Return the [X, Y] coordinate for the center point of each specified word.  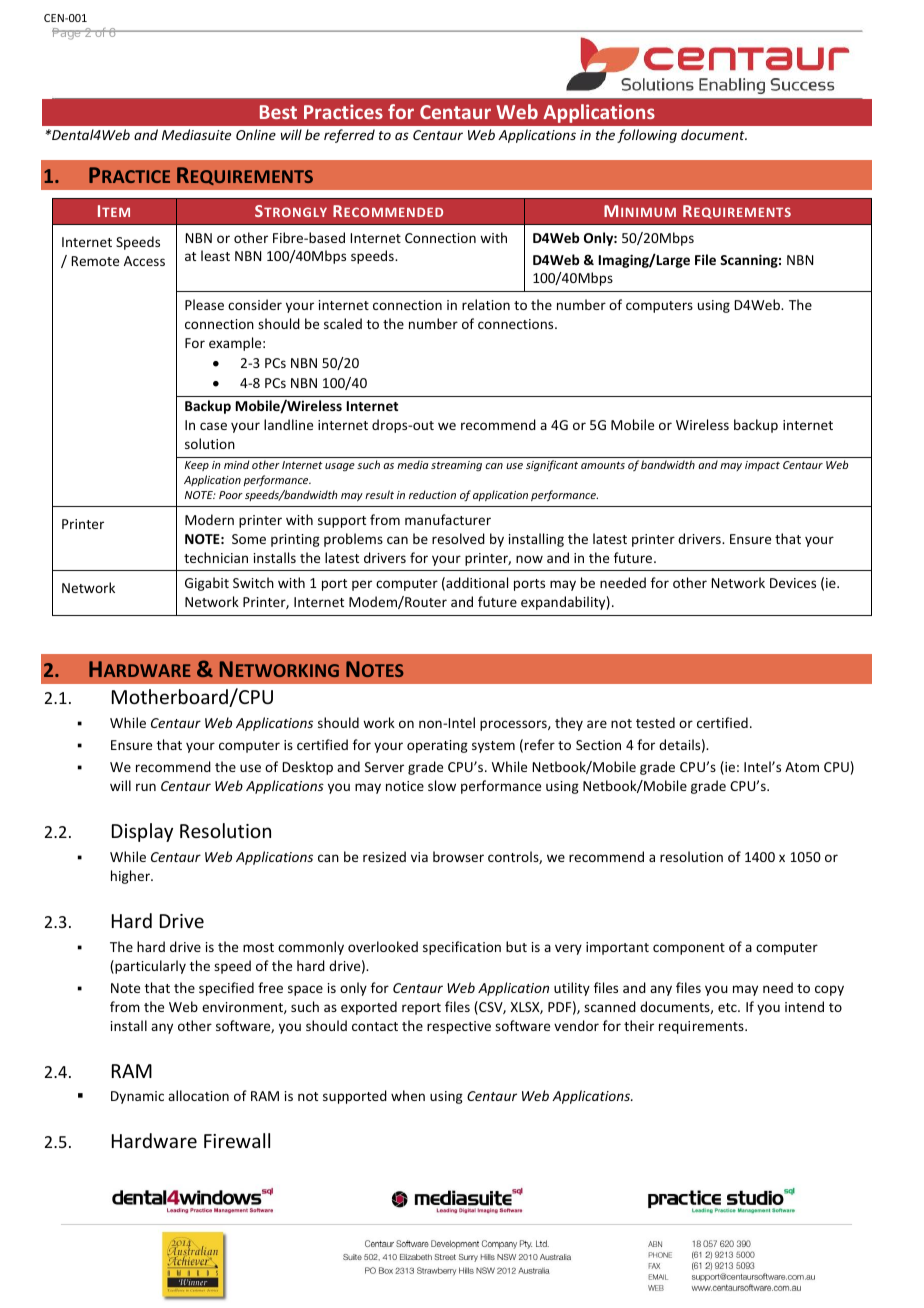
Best [278, 112]
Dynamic [137, 1097]
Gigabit [207, 584]
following [647, 136]
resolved [458, 538]
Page [67, 34]
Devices [793, 583]
